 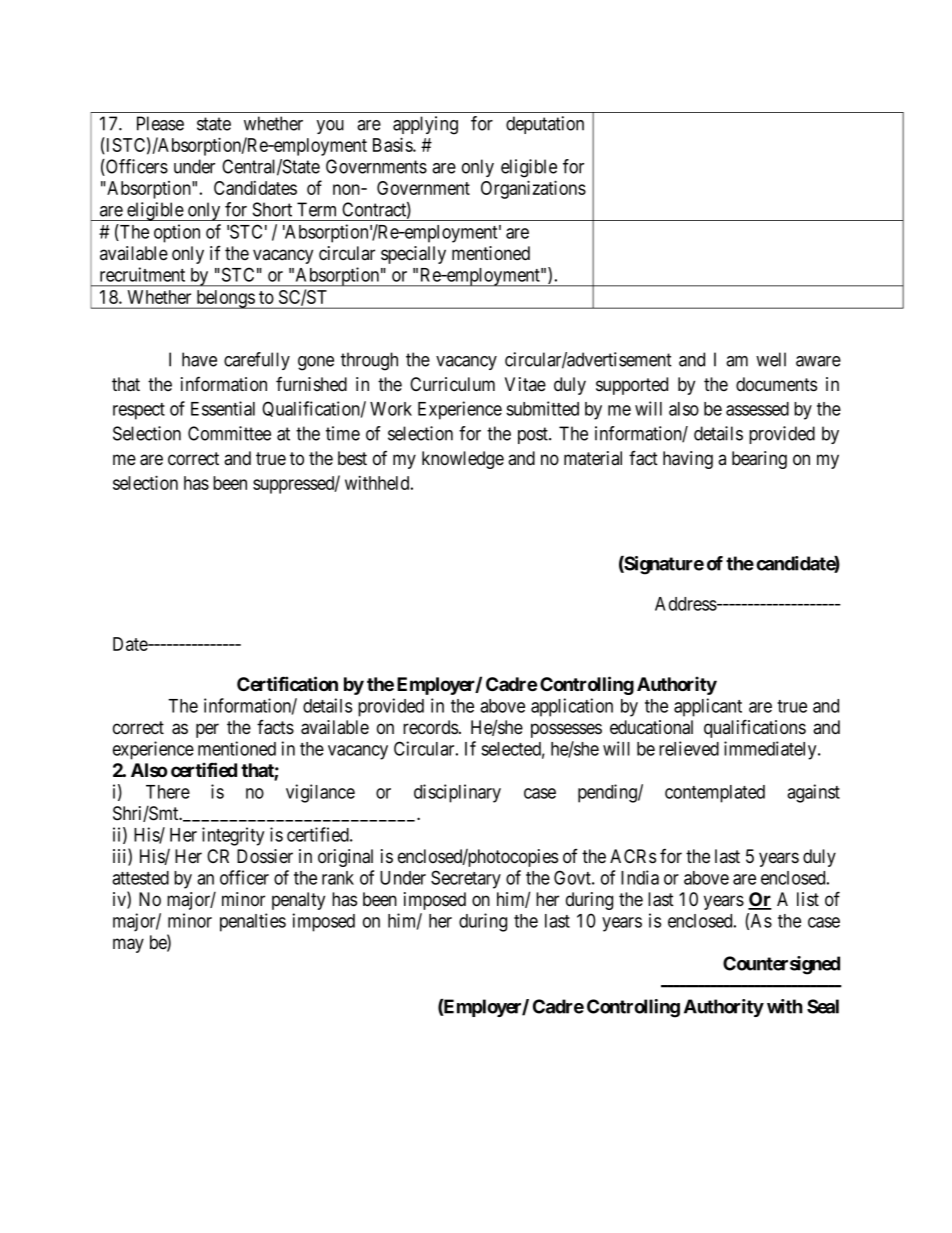 What do you see at coordinates (463, 460) in the screenshot?
I see `knowledge` at bounding box center [463, 460].
